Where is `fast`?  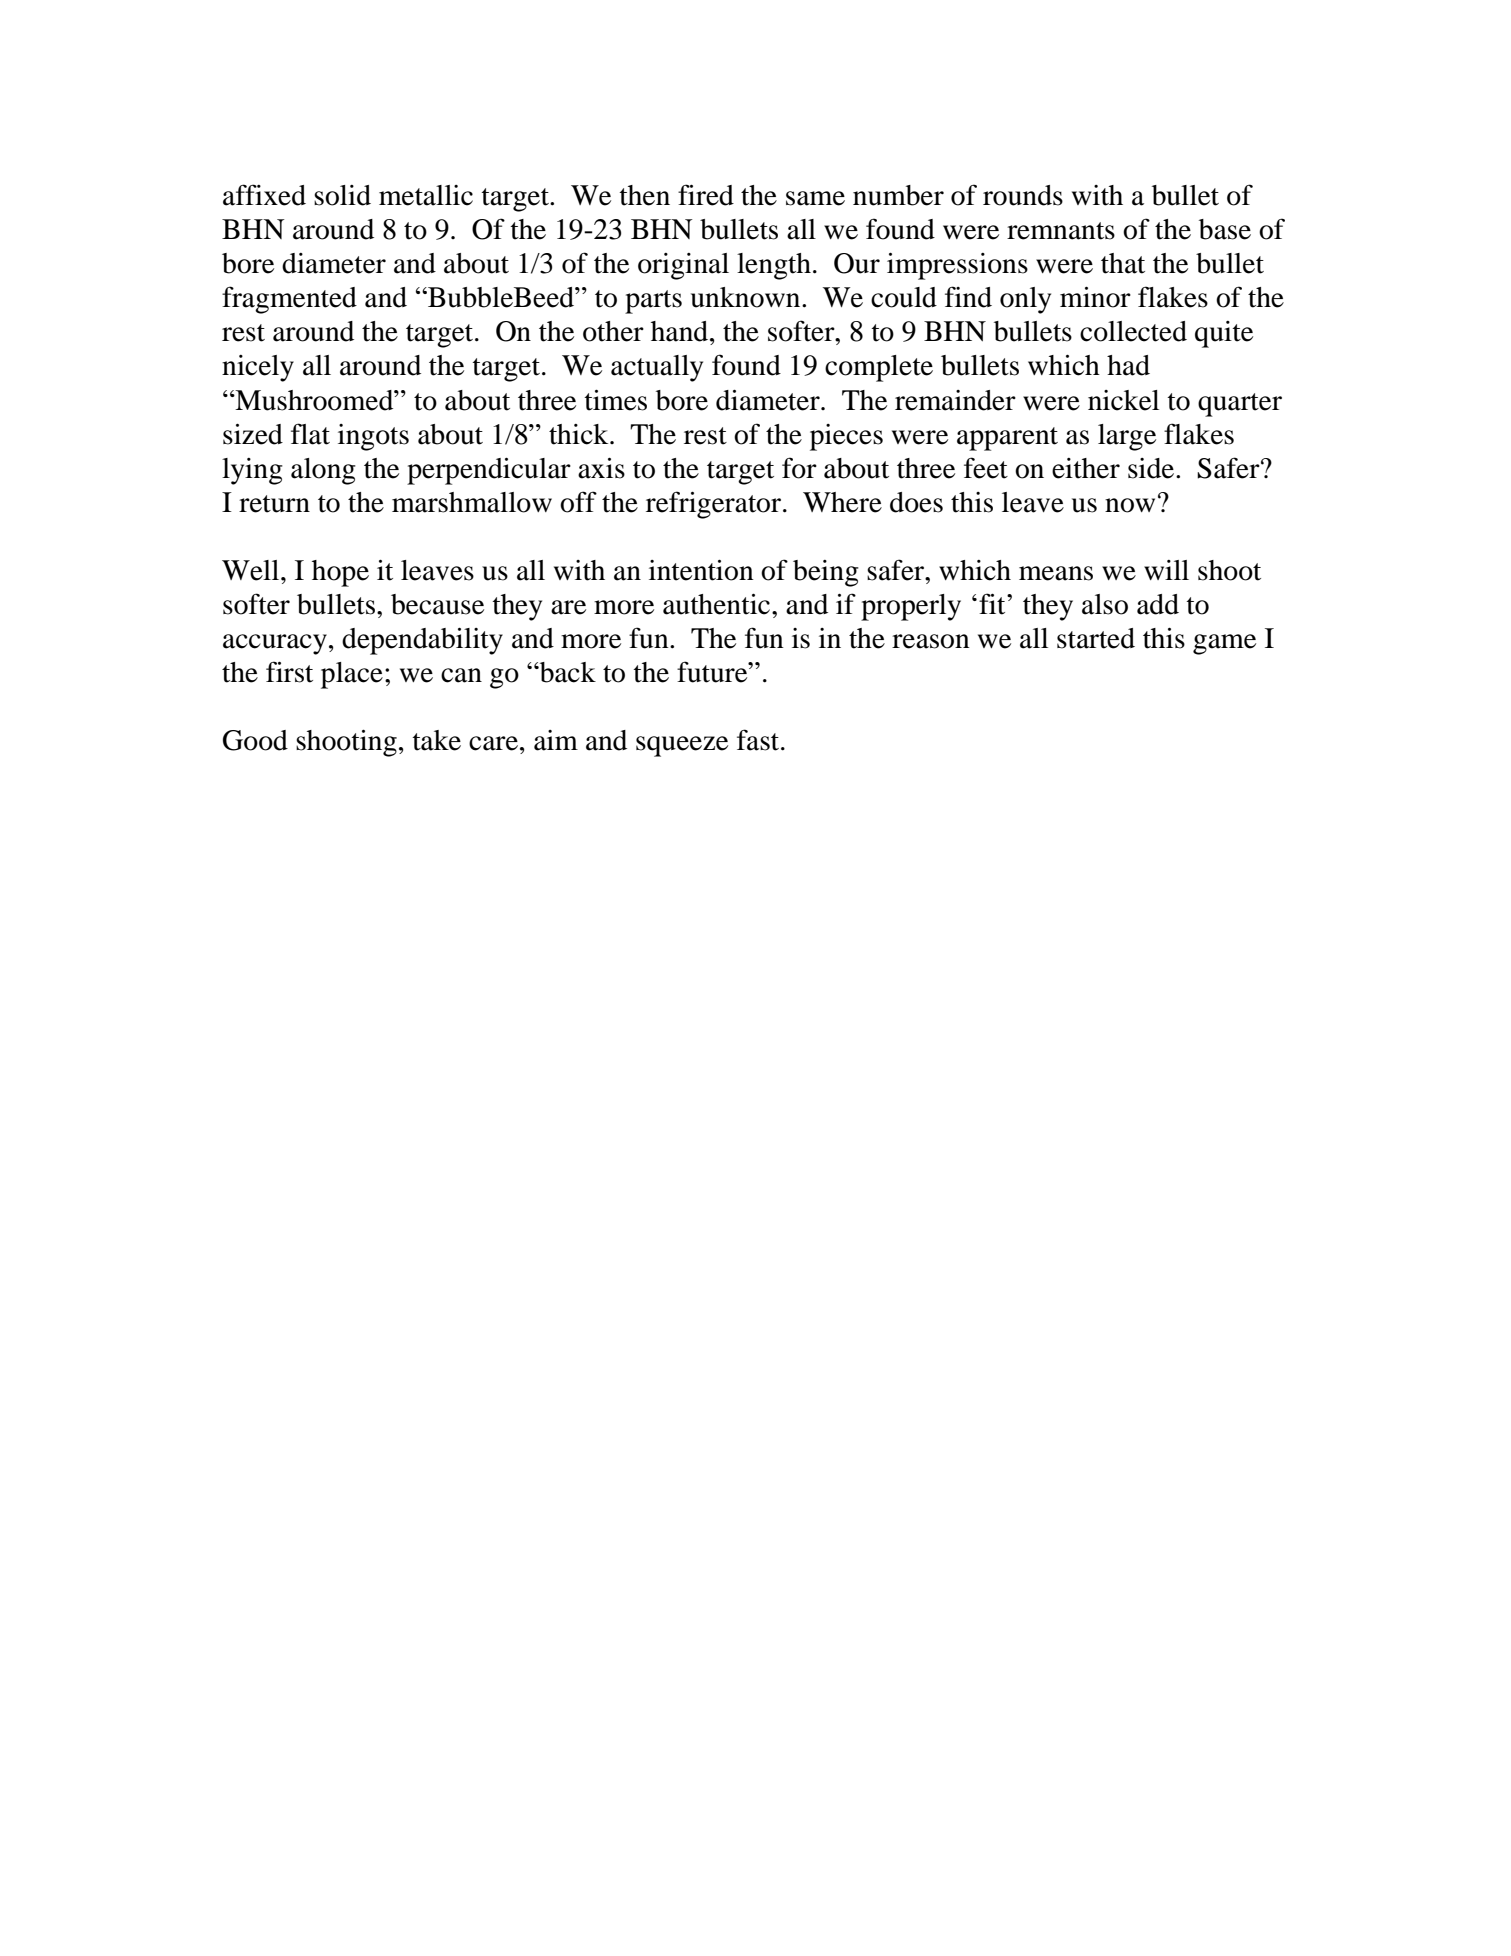
fast is located at coordinates (759, 740).
